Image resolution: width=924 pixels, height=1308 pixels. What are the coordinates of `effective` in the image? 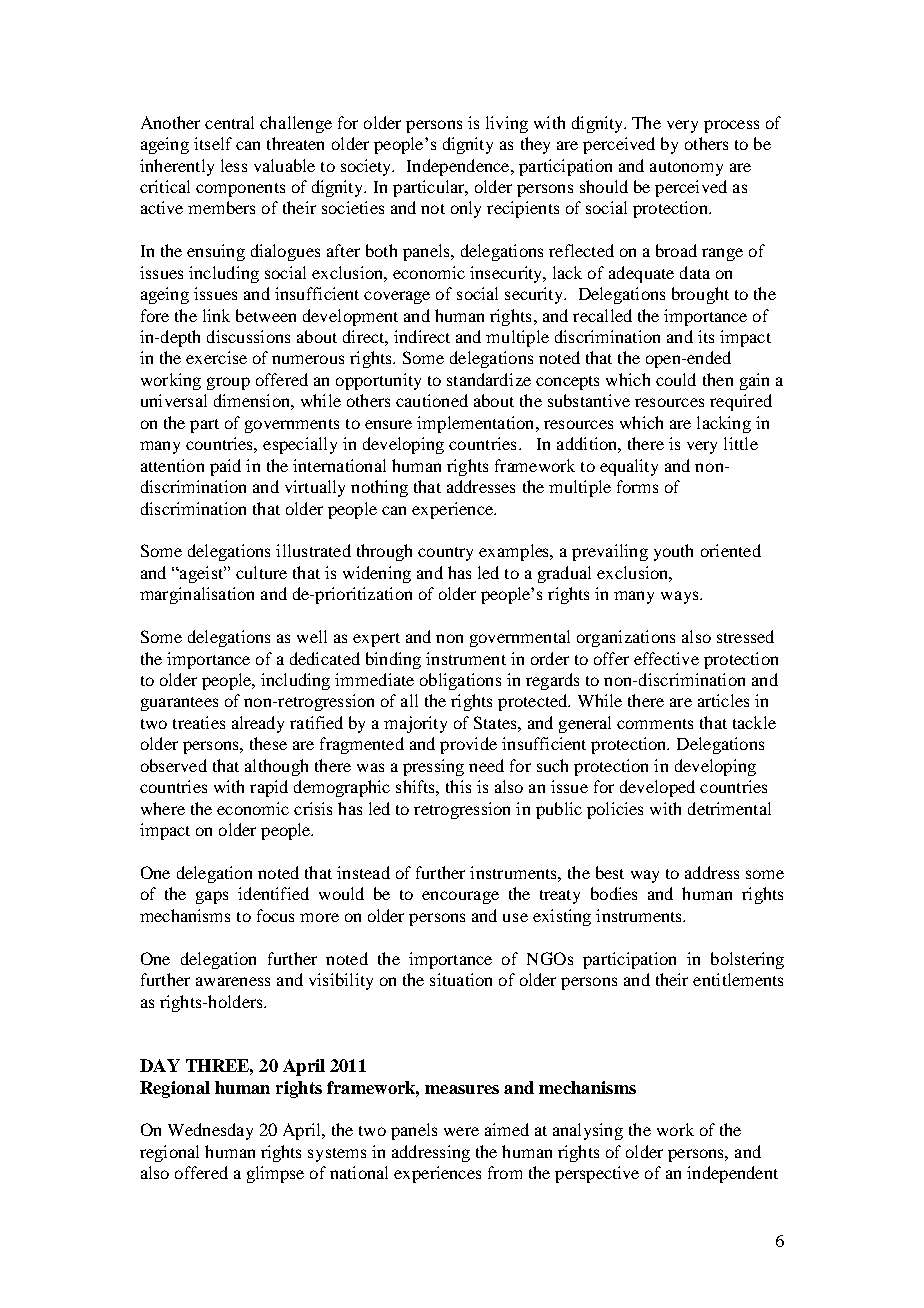 It's located at (666, 658).
